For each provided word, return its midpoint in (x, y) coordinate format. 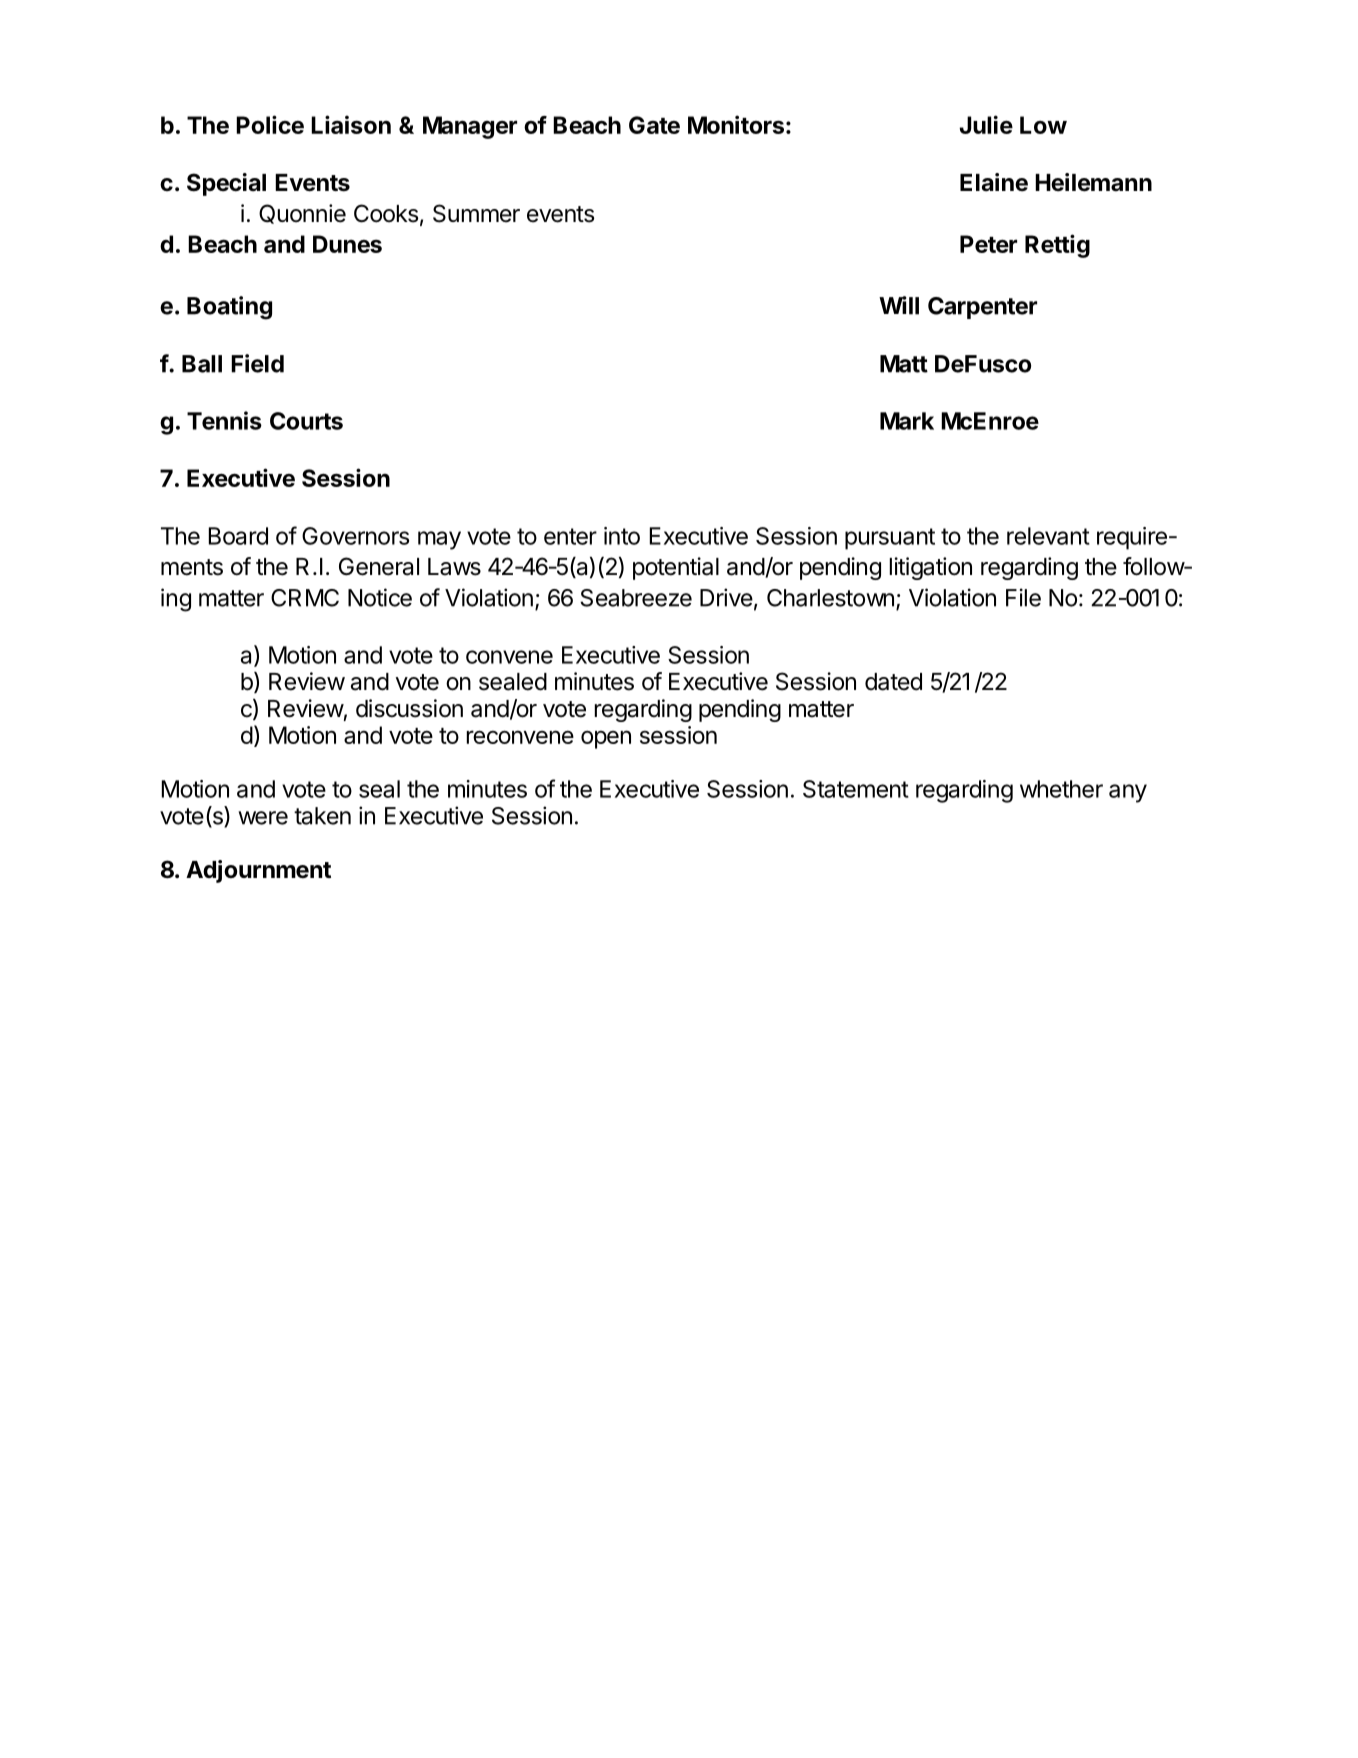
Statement (856, 789)
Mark (907, 421)
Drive (726, 597)
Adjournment (258, 871)
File (1023, 597)
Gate (654, 125)
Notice (380, 597)
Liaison (351, 124)
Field (257, 363)
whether (1061, 789)
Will (899, 305)
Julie (986, 124)
